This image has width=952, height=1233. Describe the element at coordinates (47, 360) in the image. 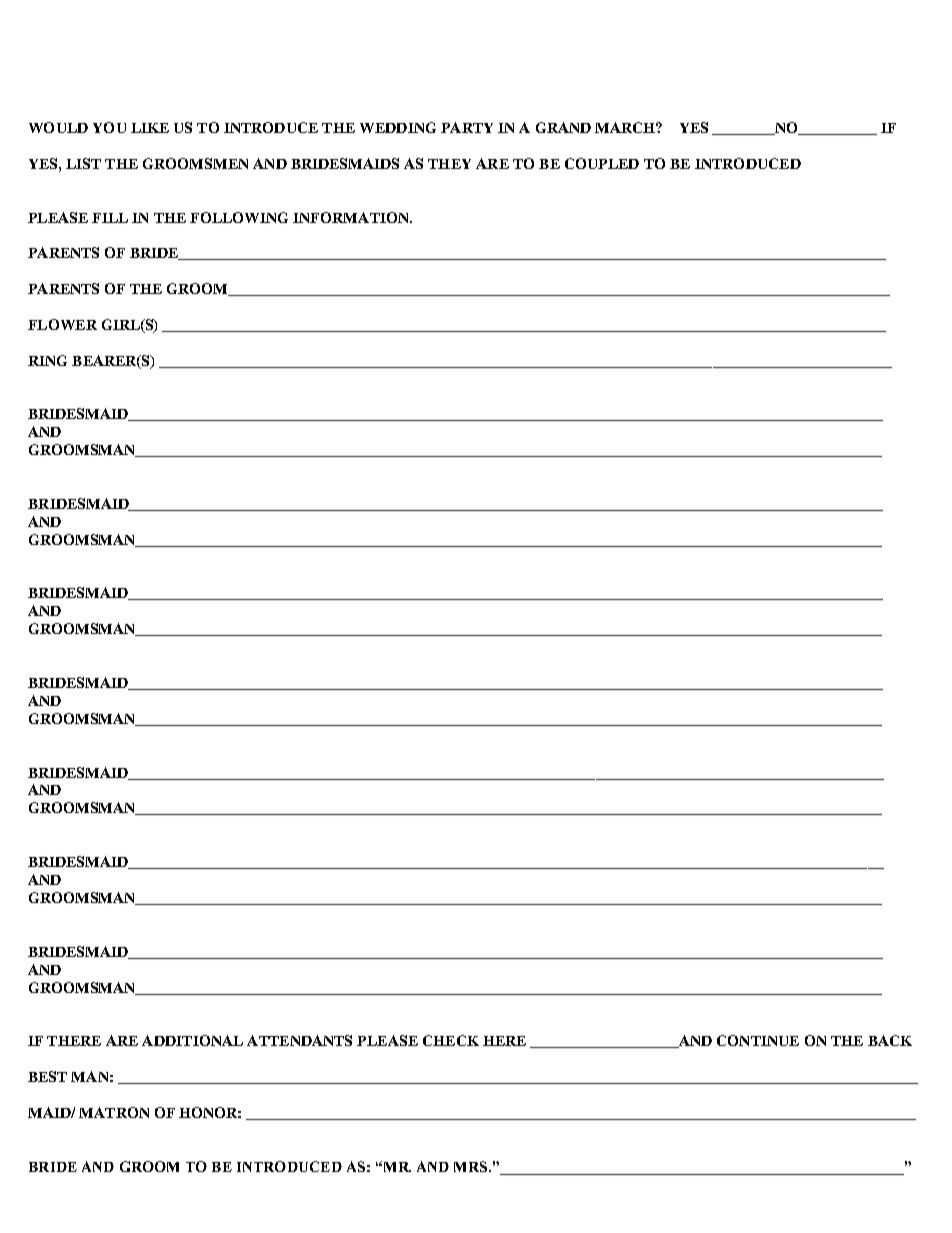

I see `RING` at that location.
